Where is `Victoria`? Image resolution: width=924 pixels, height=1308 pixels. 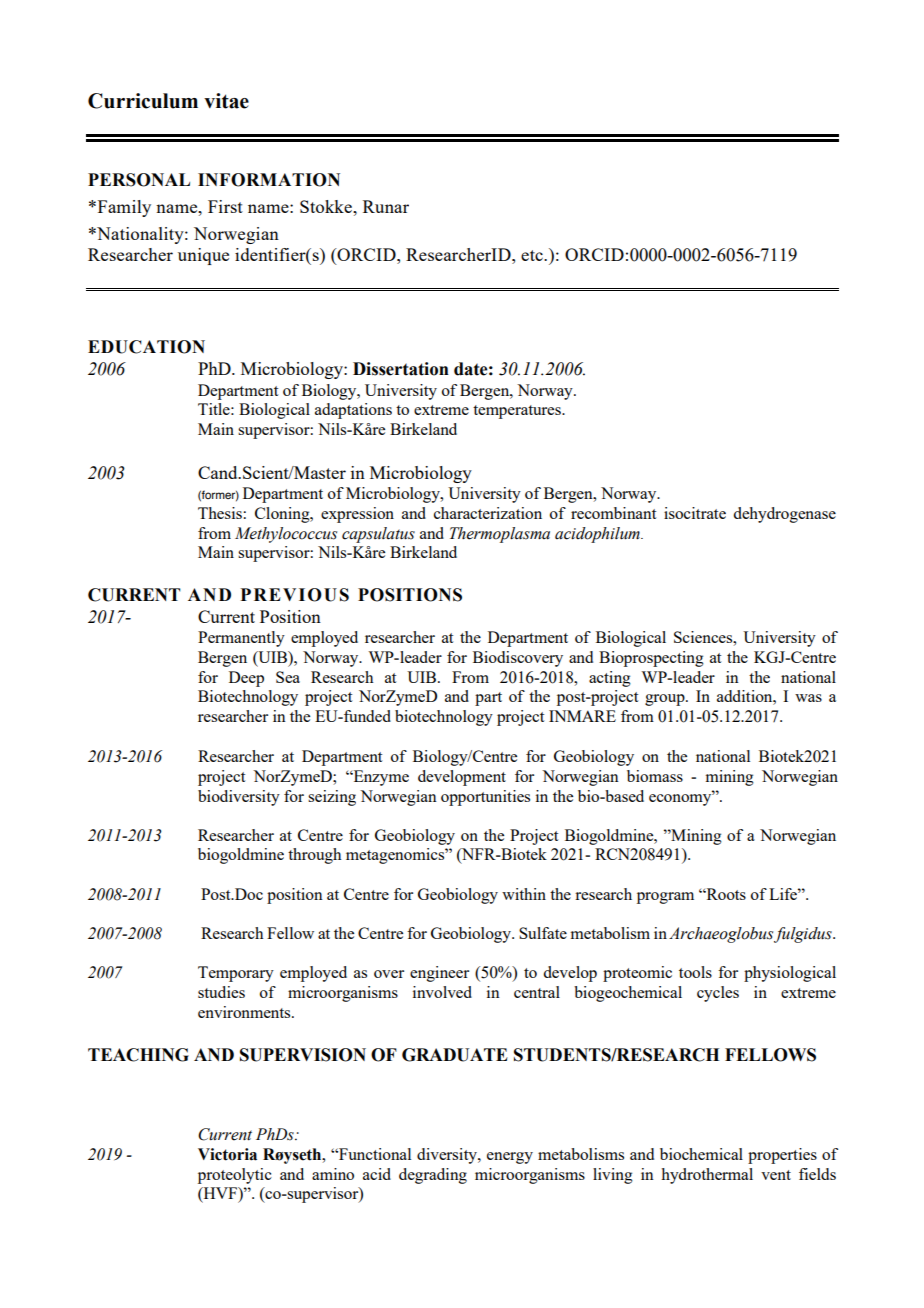
Victoria is located at coordinates (227, 1154).
